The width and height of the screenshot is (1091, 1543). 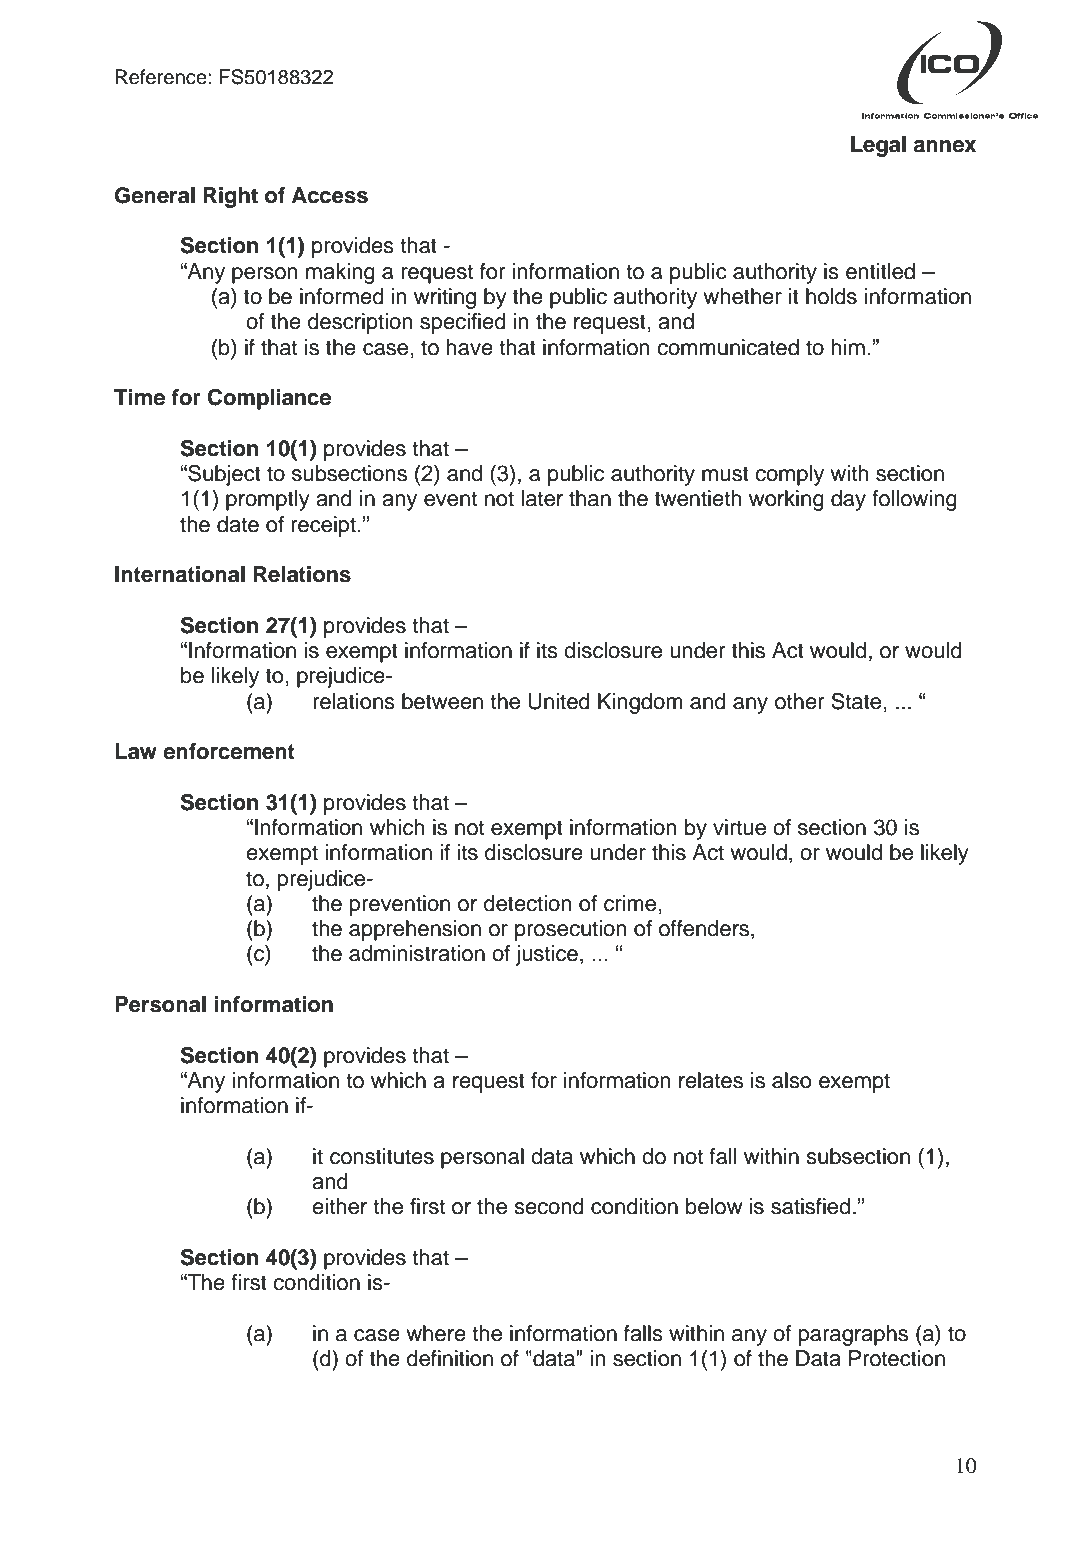 I want to click on later, so click(x=542, y=498).
